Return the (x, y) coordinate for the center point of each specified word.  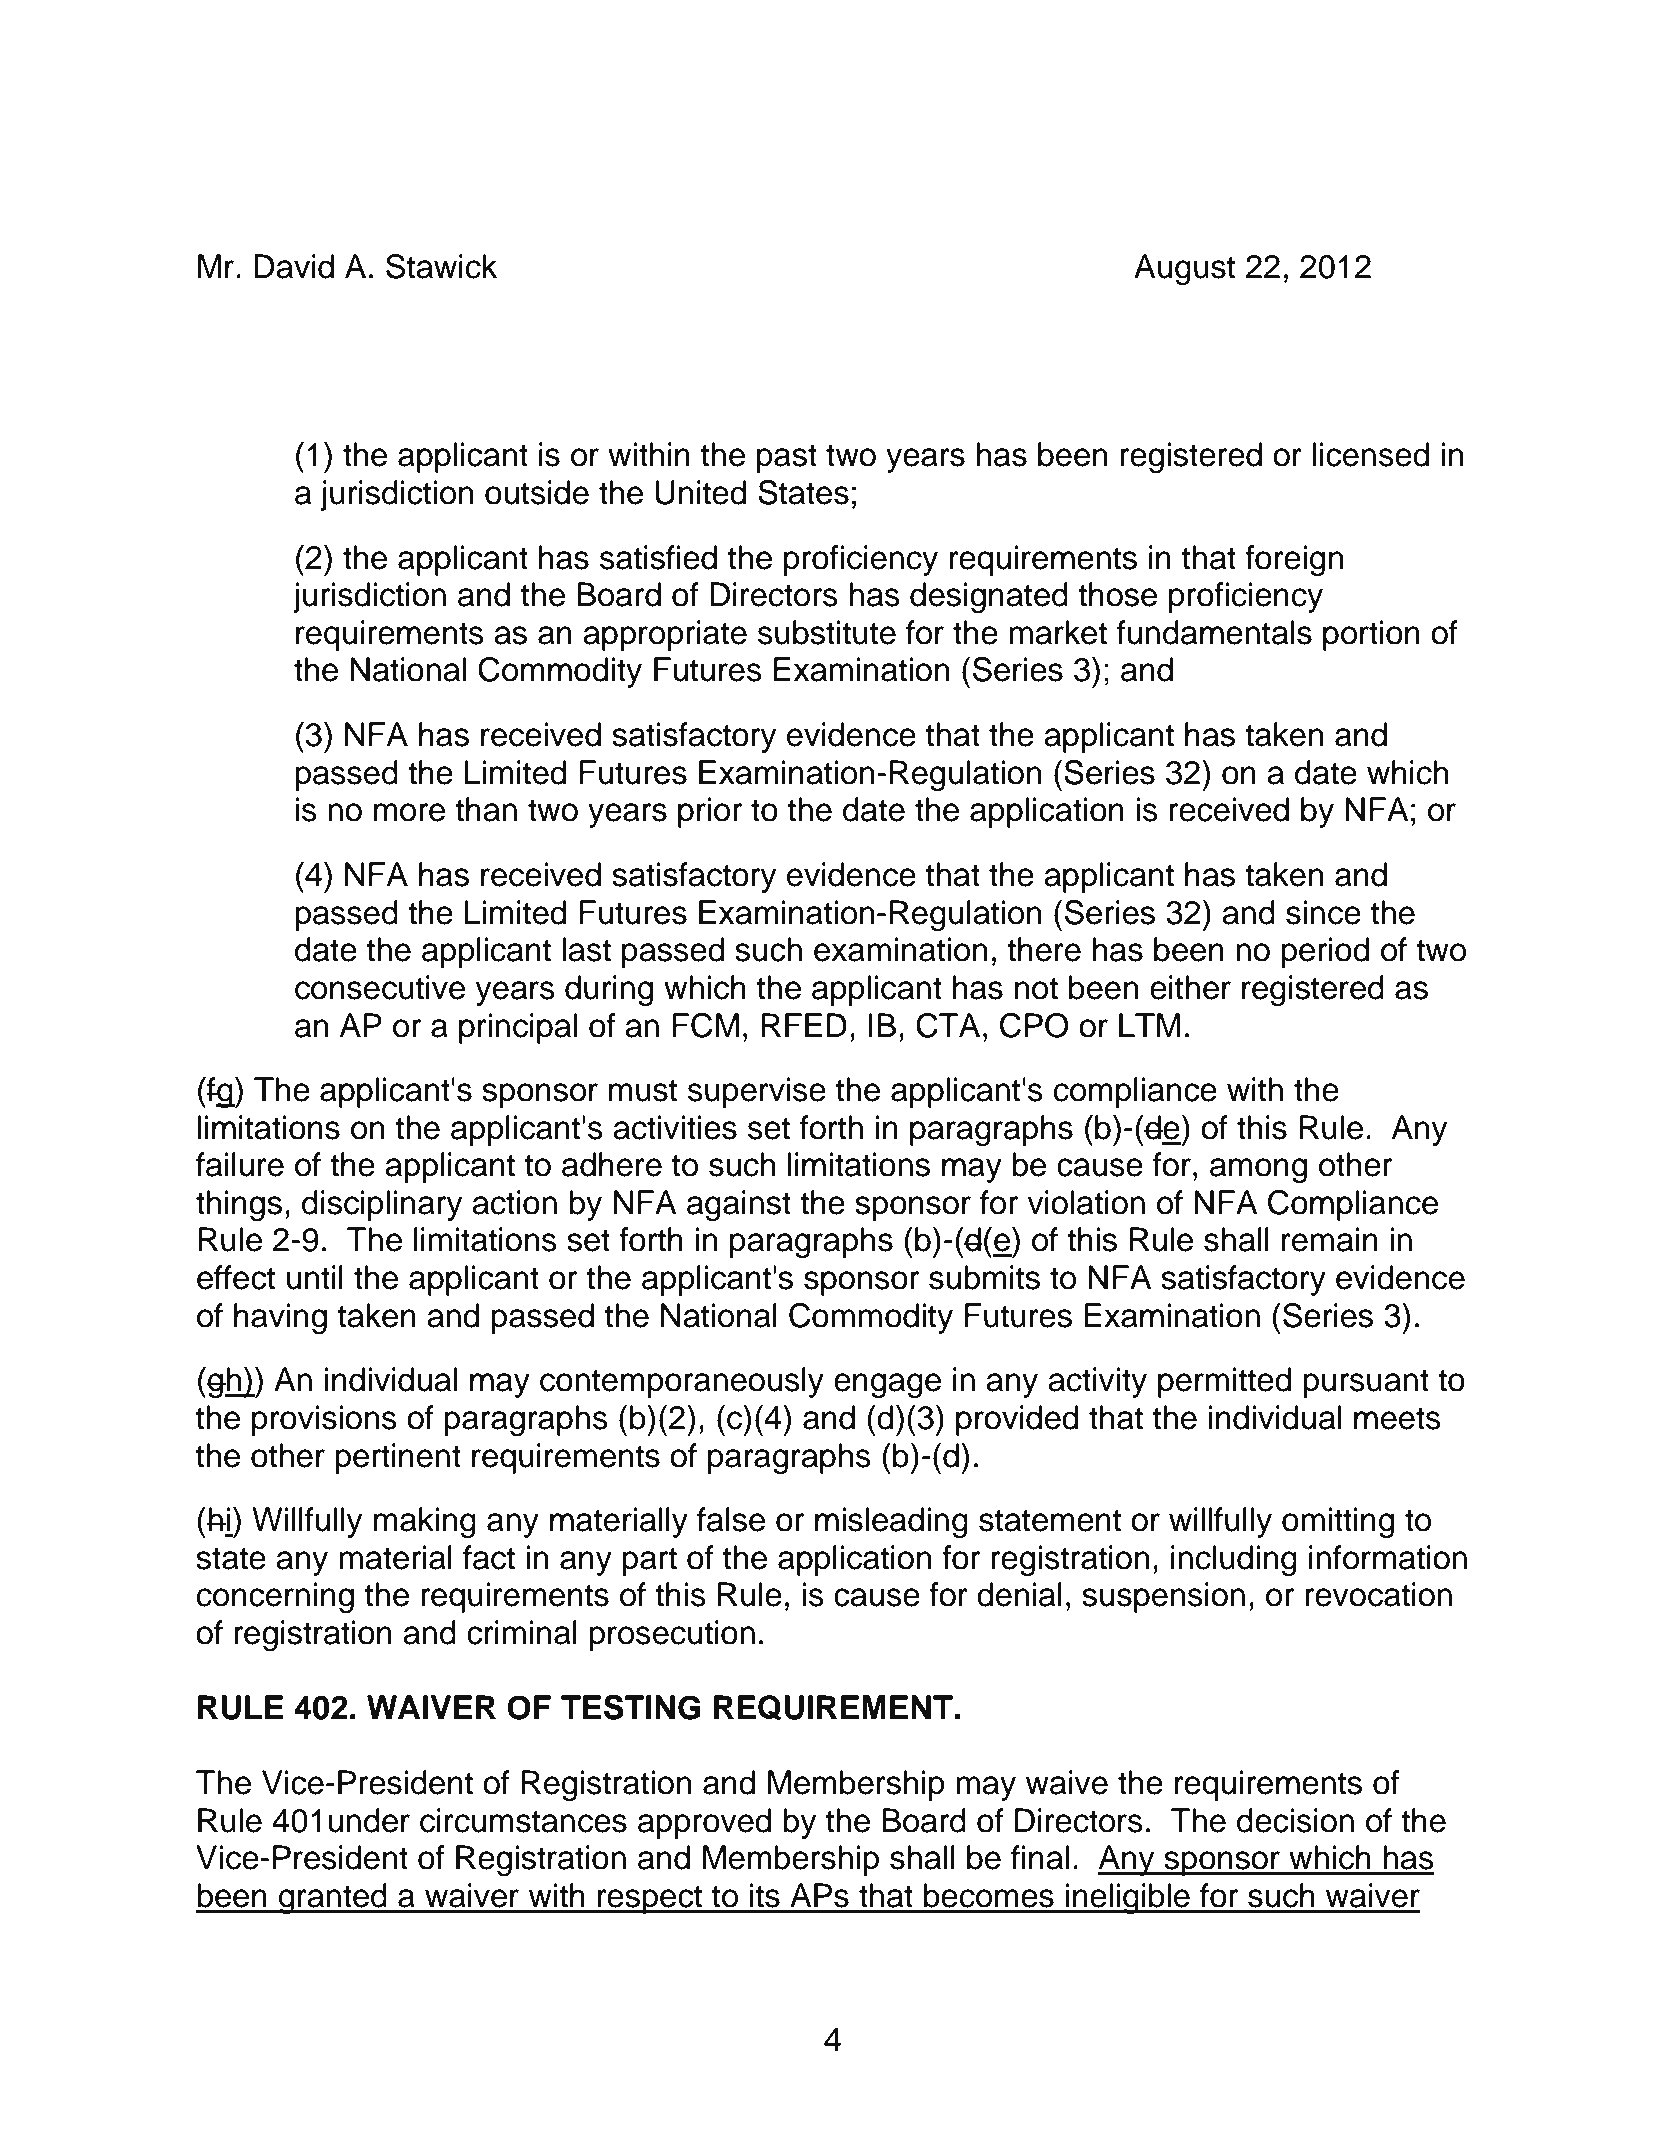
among (1258, 1171)
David (294, 266)
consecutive (380, 987)
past (787, 458)
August (1184, 270)
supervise (757, 1092)
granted (333, 1899)
